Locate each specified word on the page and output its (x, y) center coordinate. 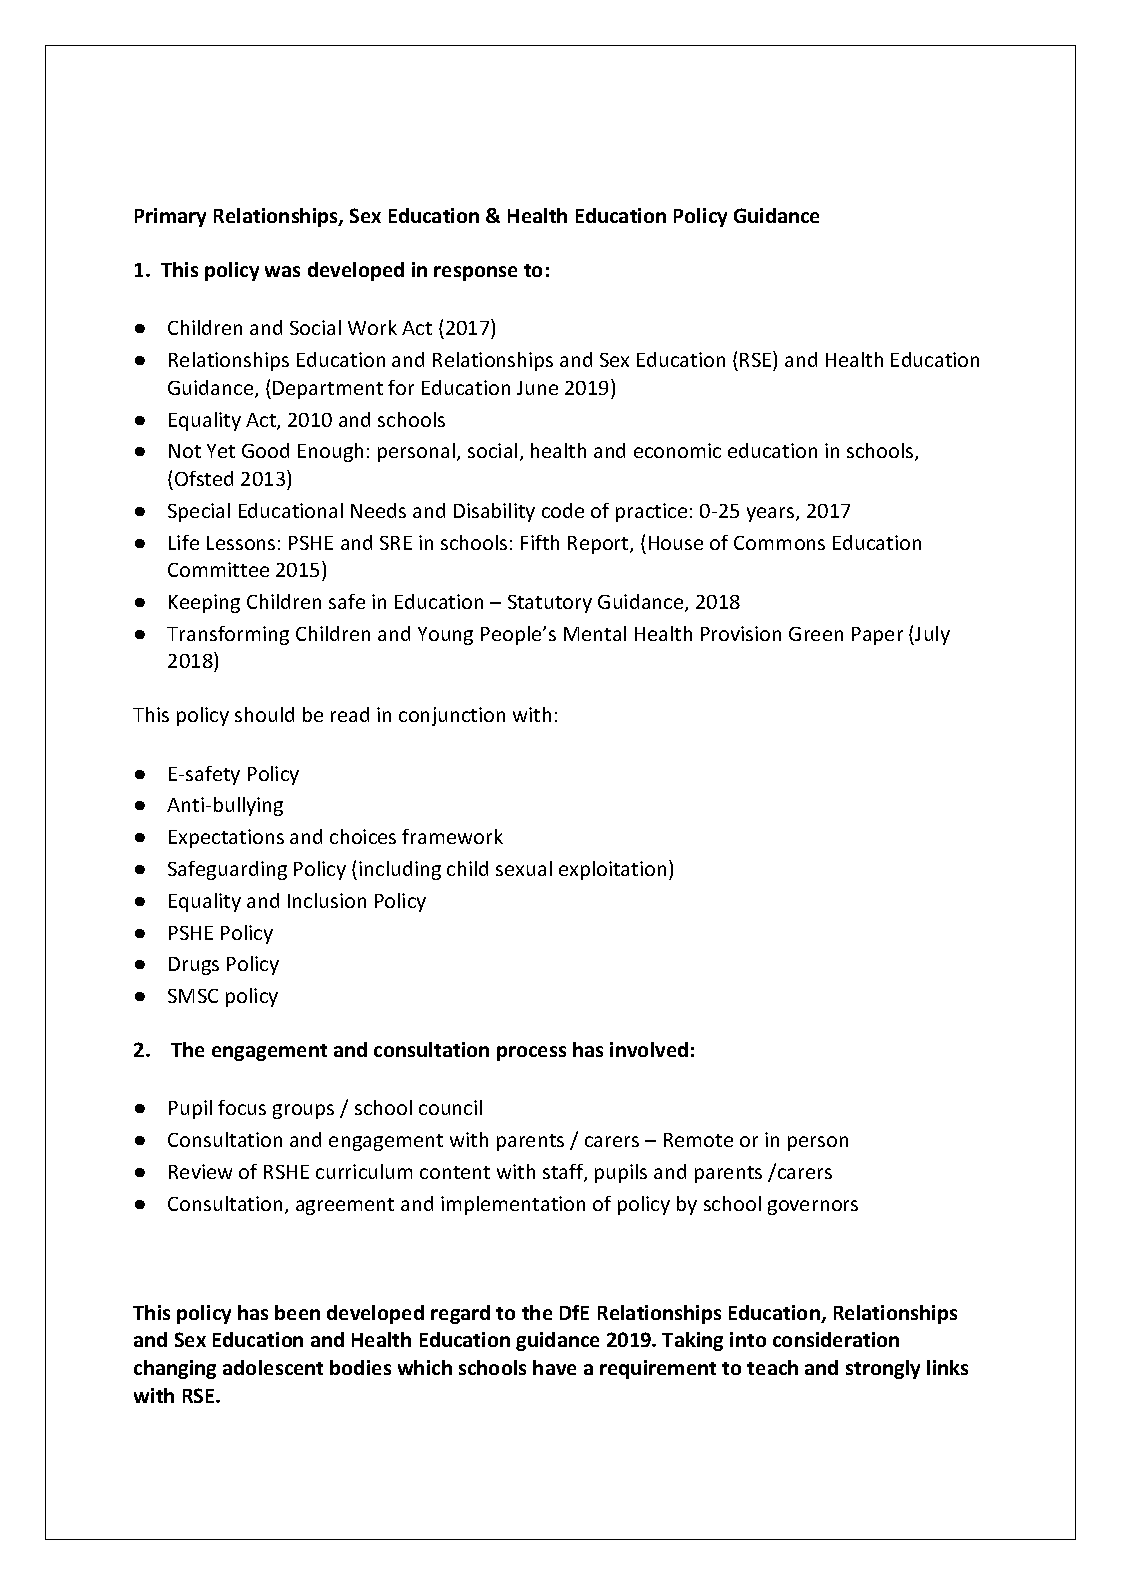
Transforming (228, 635)
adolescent (273, 1367)
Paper (877, 636)
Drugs (194, 966)
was (282, 271)
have (554, 1367)
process (531, 1053)
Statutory (550, 604)
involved (649, 1049)
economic (677, 450)
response (475, 273)
